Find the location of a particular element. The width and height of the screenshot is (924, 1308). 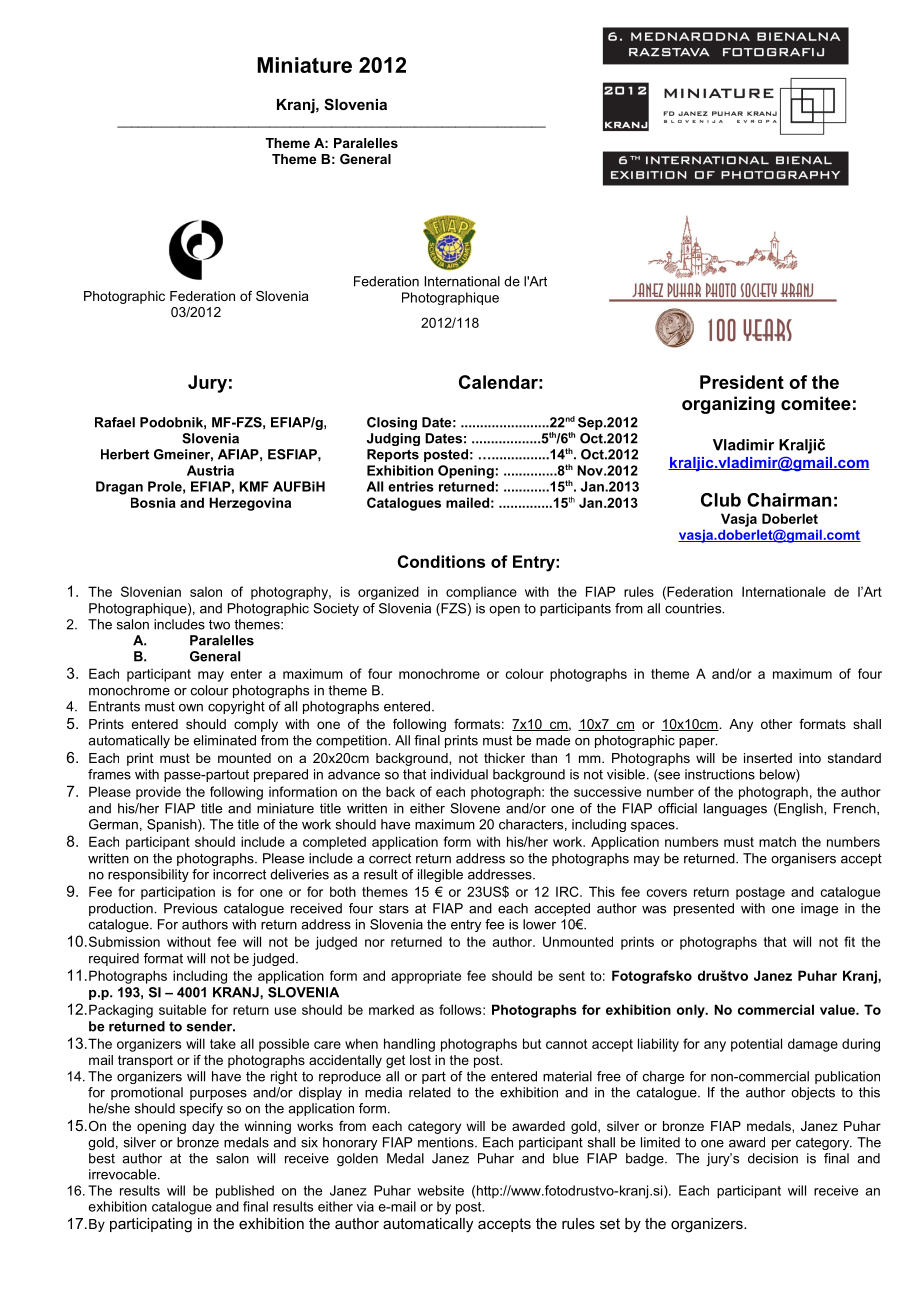

Closing is located at coordinates (392, 423).
